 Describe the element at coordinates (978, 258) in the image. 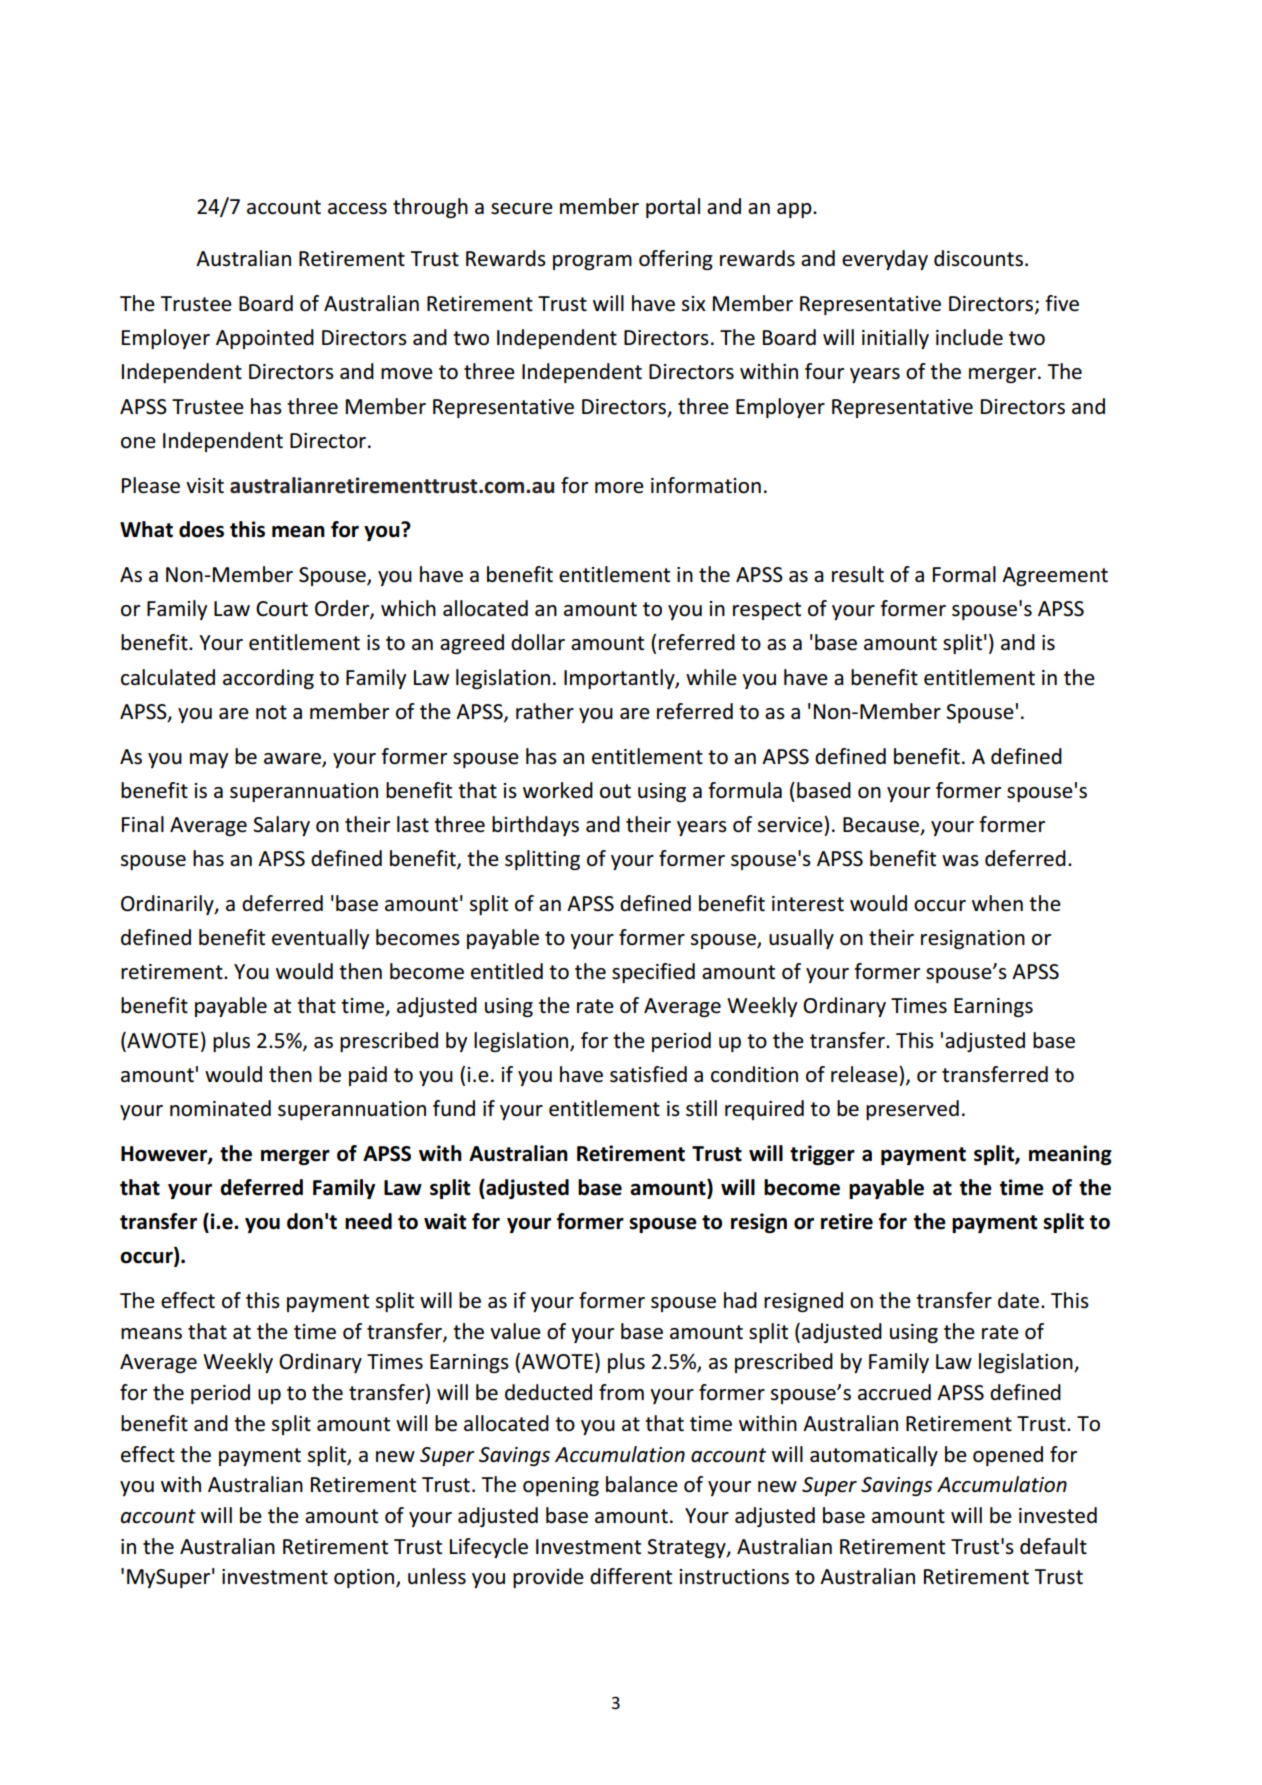

I see `discounts` at that location.
